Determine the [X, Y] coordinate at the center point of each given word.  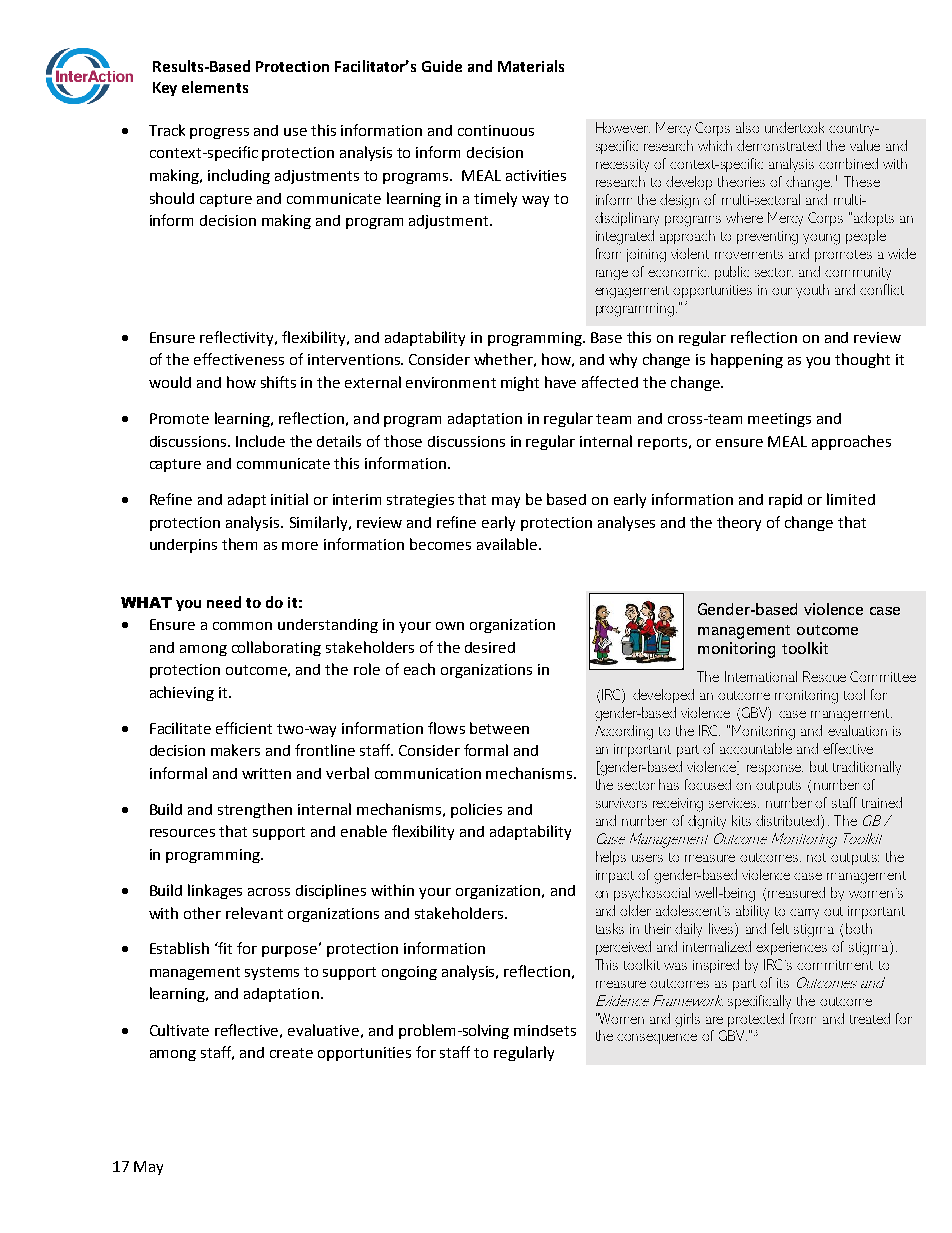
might [520, 383]
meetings [779, 420]
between [499, 728]
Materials [531, 66]
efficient [244, 728]
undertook [794, 127]
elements [215, 87]
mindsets [545, 1030]
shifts [278, 382]
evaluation [857, 730]
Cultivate [179, 1030]
